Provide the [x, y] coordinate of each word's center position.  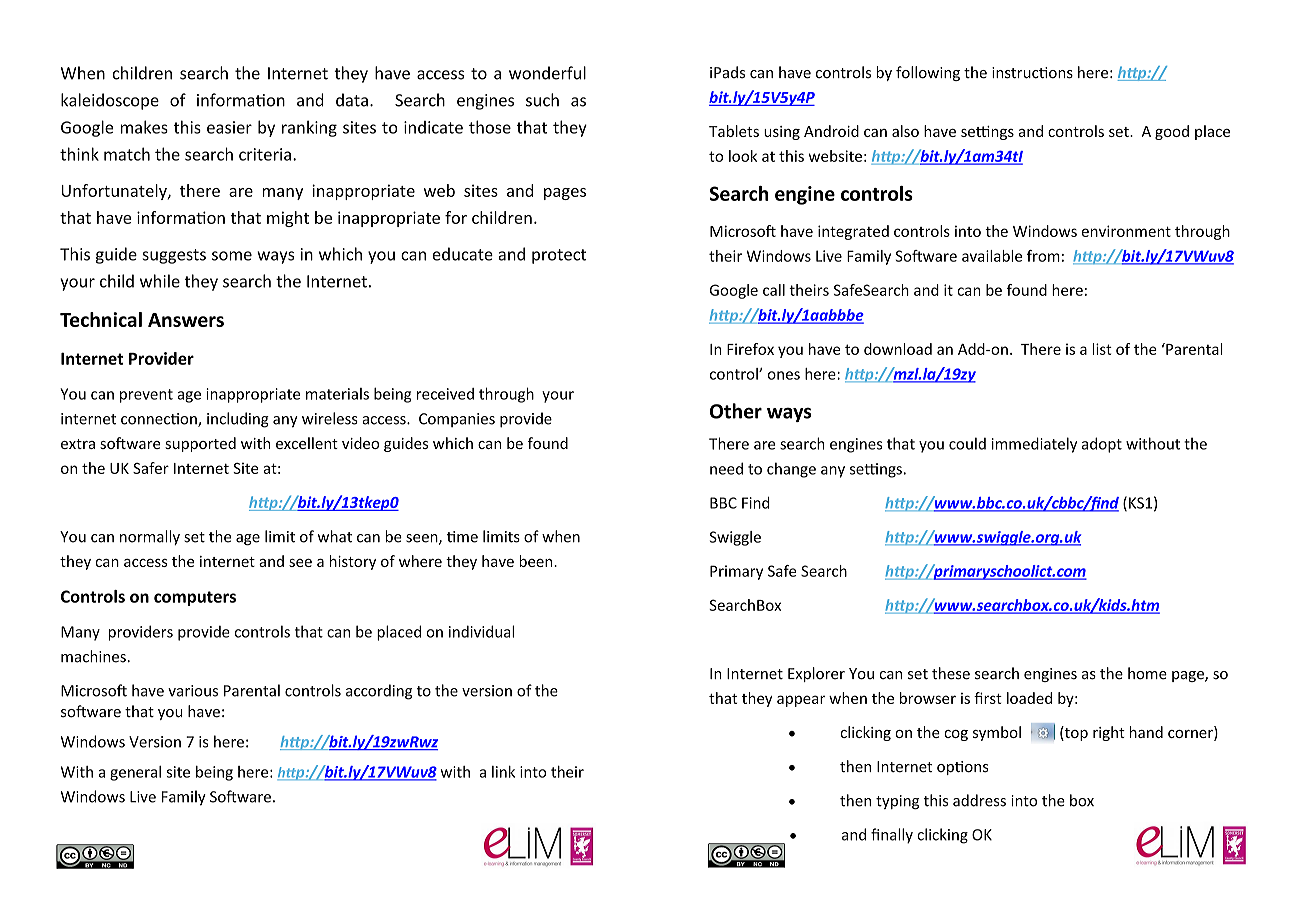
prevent [146, 396]
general [135, 773]
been [537, 561]
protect [559, 256]
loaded [1029, 698]
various [193, 691]
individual [481, 631]
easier [229, 127]
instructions [1032, 73]
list [1102, 349]
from [1043, 256]
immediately [1034, 445]
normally [150, 537]
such [542, 100]
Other [736, 411]
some [232, 256]
